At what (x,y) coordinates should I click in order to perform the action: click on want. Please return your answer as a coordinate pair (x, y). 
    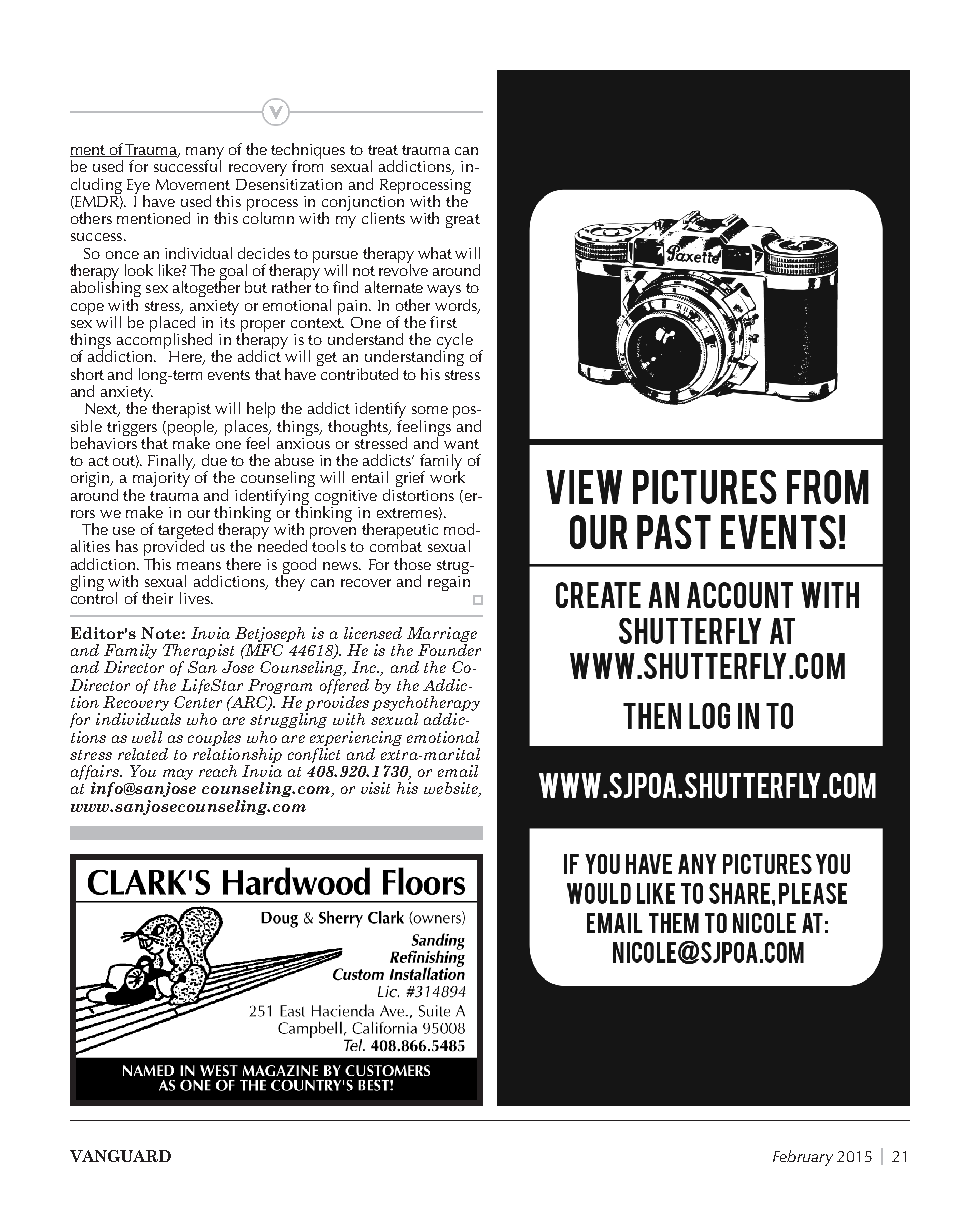
    Looking at the image, I should click on (461, 444).
